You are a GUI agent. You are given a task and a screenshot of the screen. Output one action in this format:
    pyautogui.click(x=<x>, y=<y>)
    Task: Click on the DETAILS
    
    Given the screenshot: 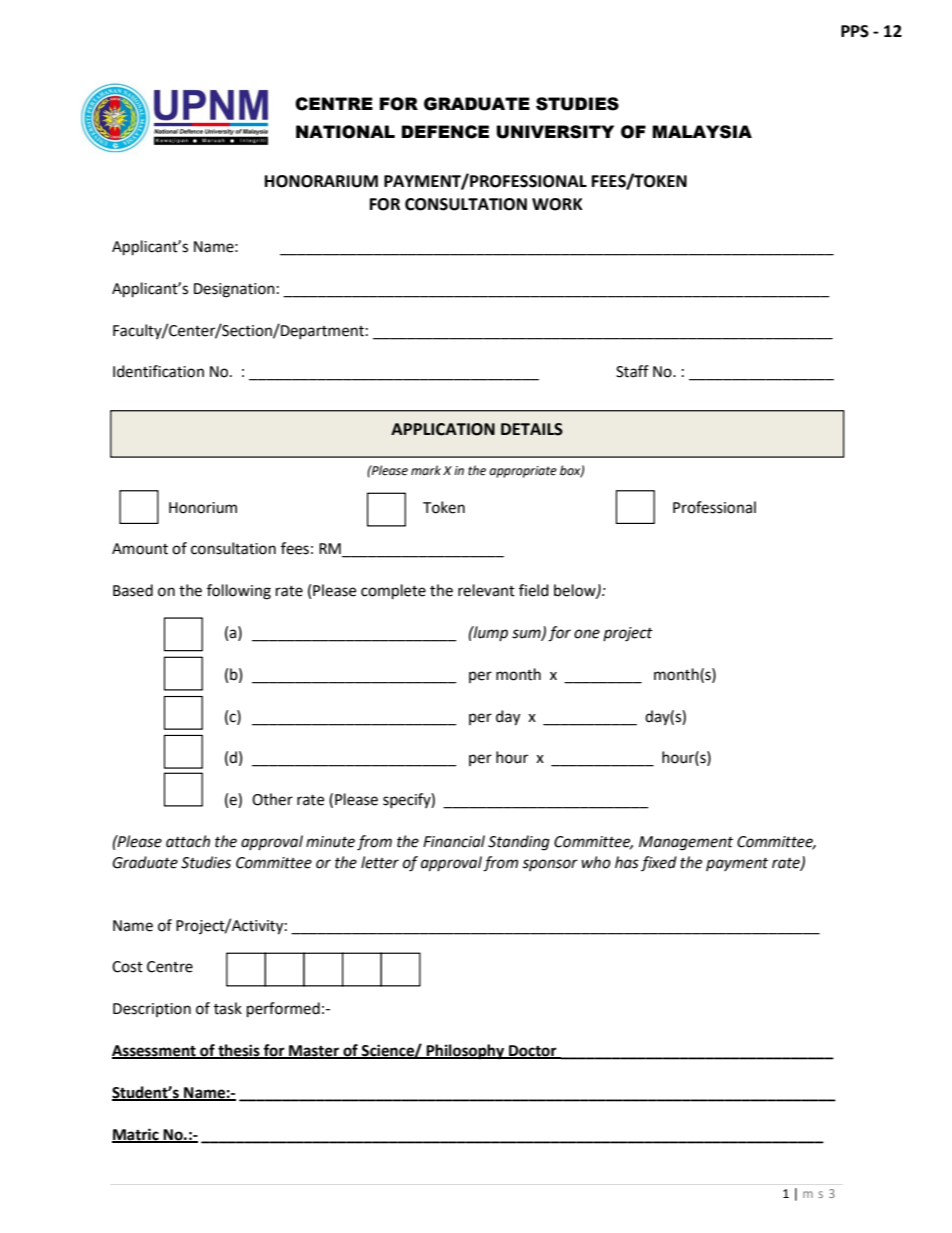 What is the action you would take?
    pyautogui.click(x=532, y=429)
